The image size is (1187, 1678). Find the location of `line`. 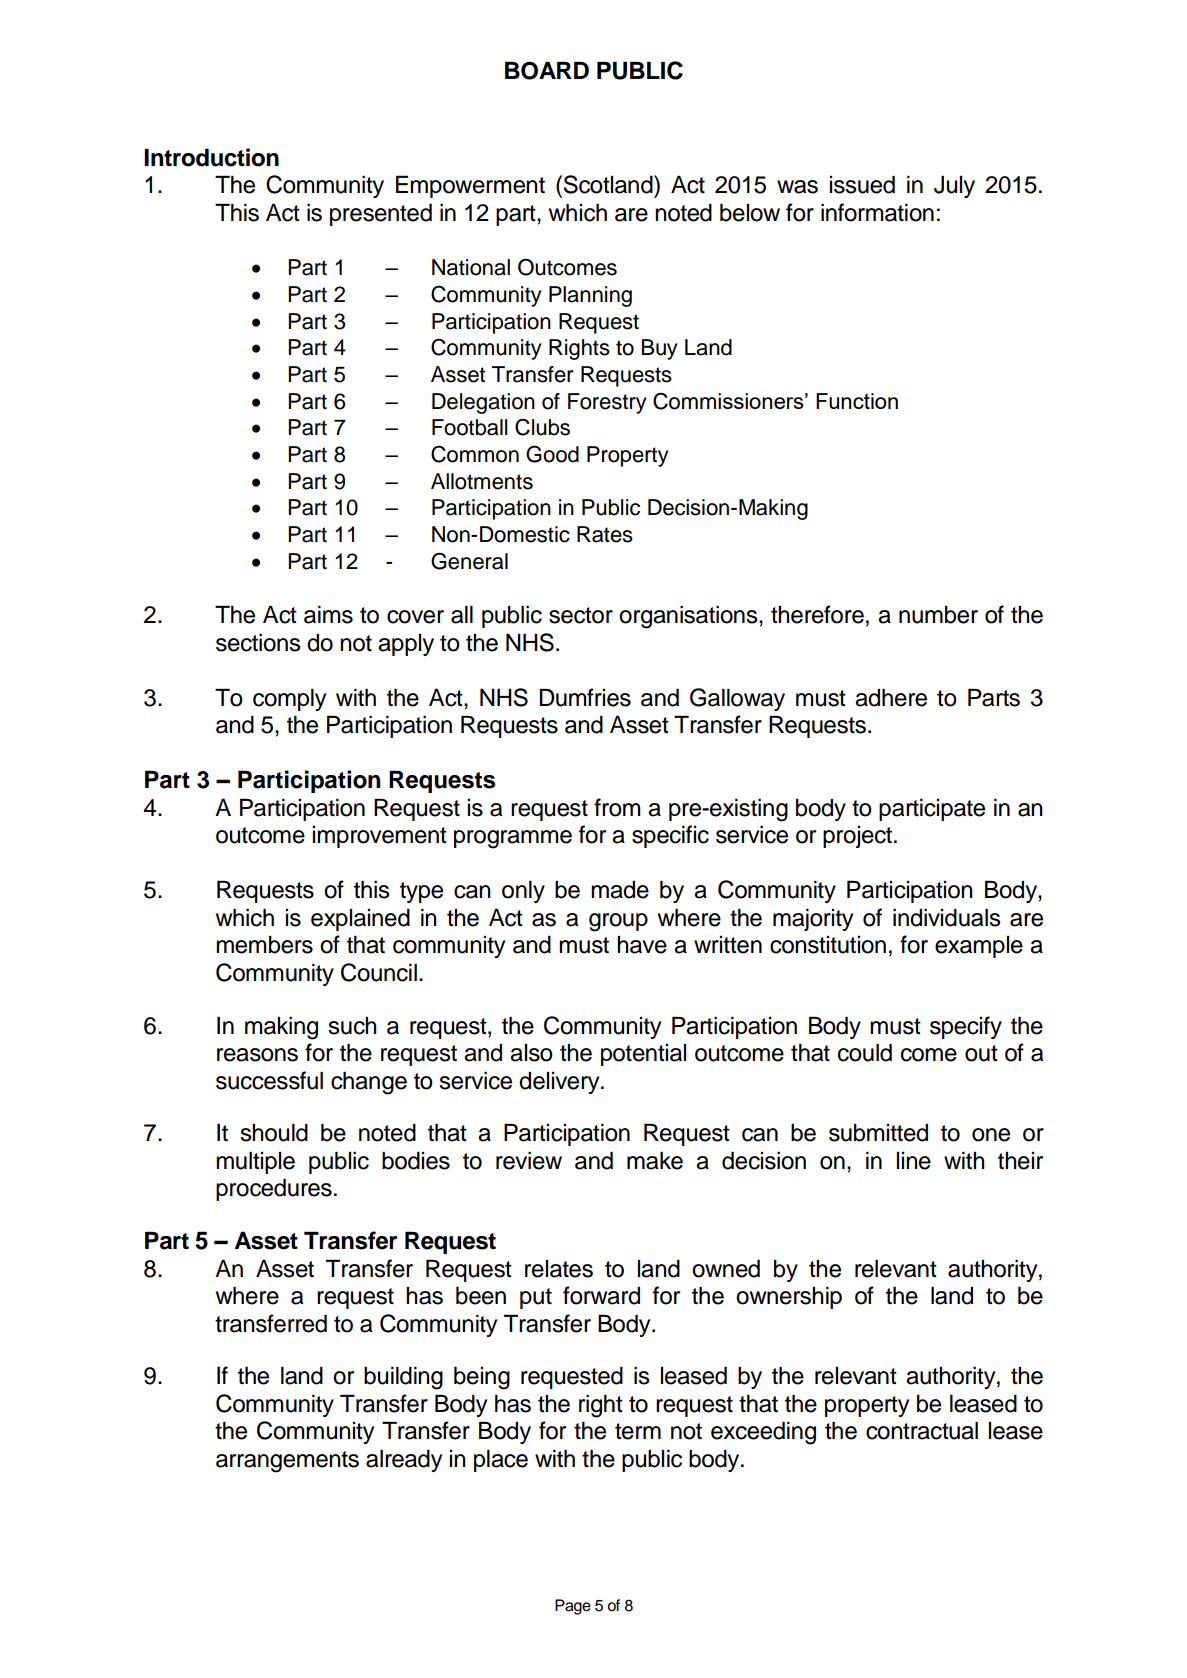

line is located at coordinates (914, 1161).
